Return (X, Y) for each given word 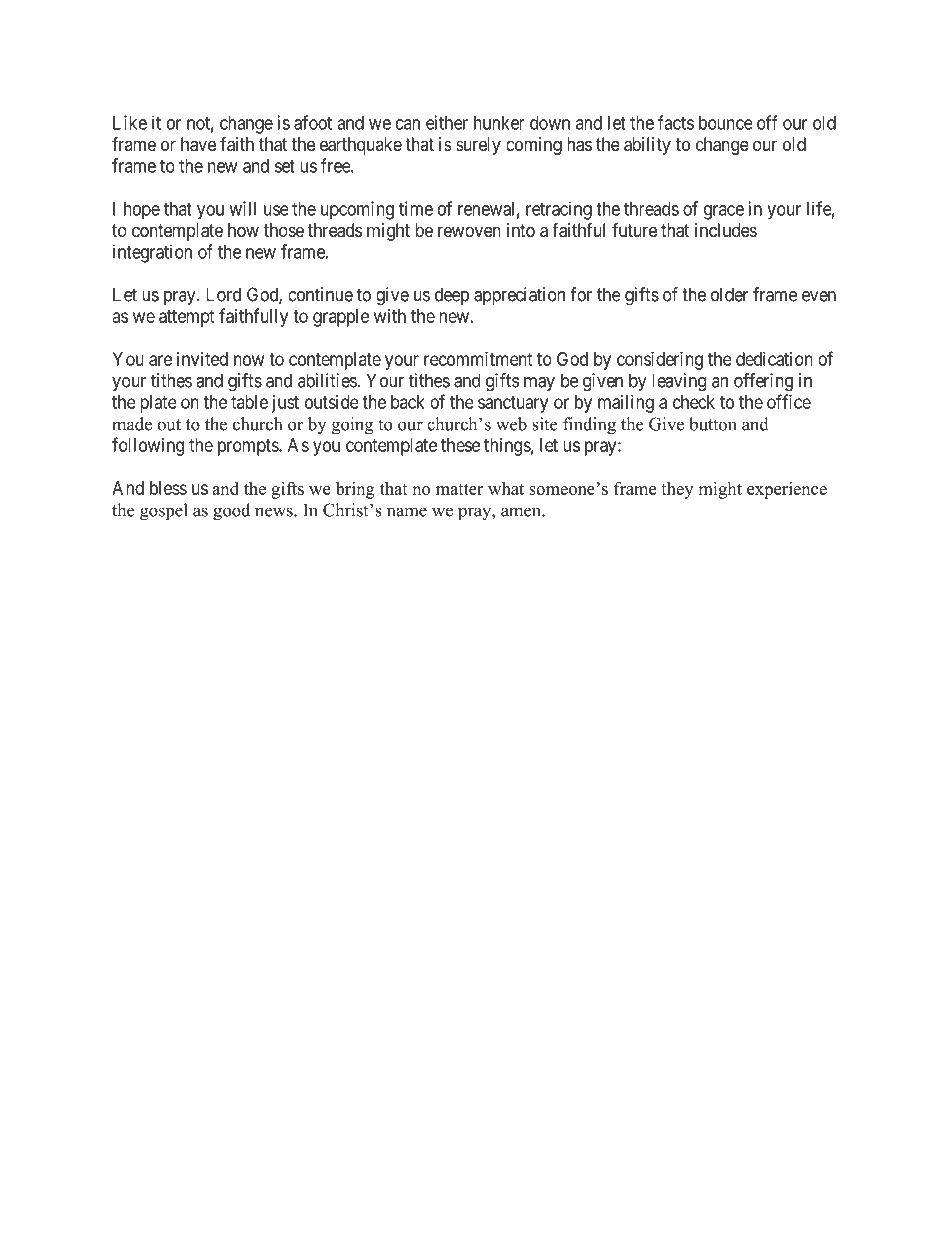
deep (452, 296)
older (729, 294)
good (231, 512)
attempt (187, 318)
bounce (726, 123)
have (198, 144)
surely (478, 146)
